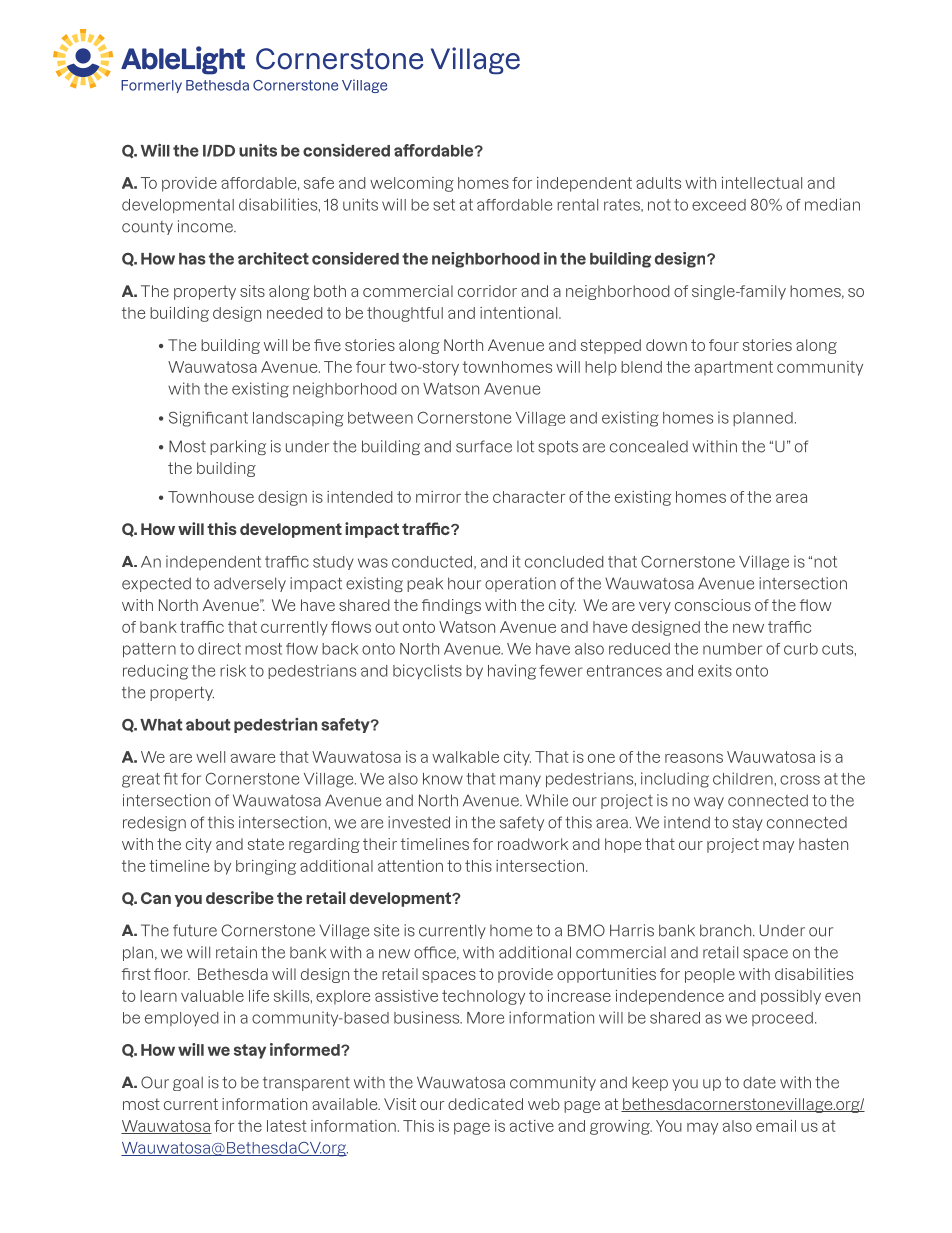 The width and height of the document is (952, 1233). Describe the element at coordinates (520, 781) in the document. I see `many` at that location.
